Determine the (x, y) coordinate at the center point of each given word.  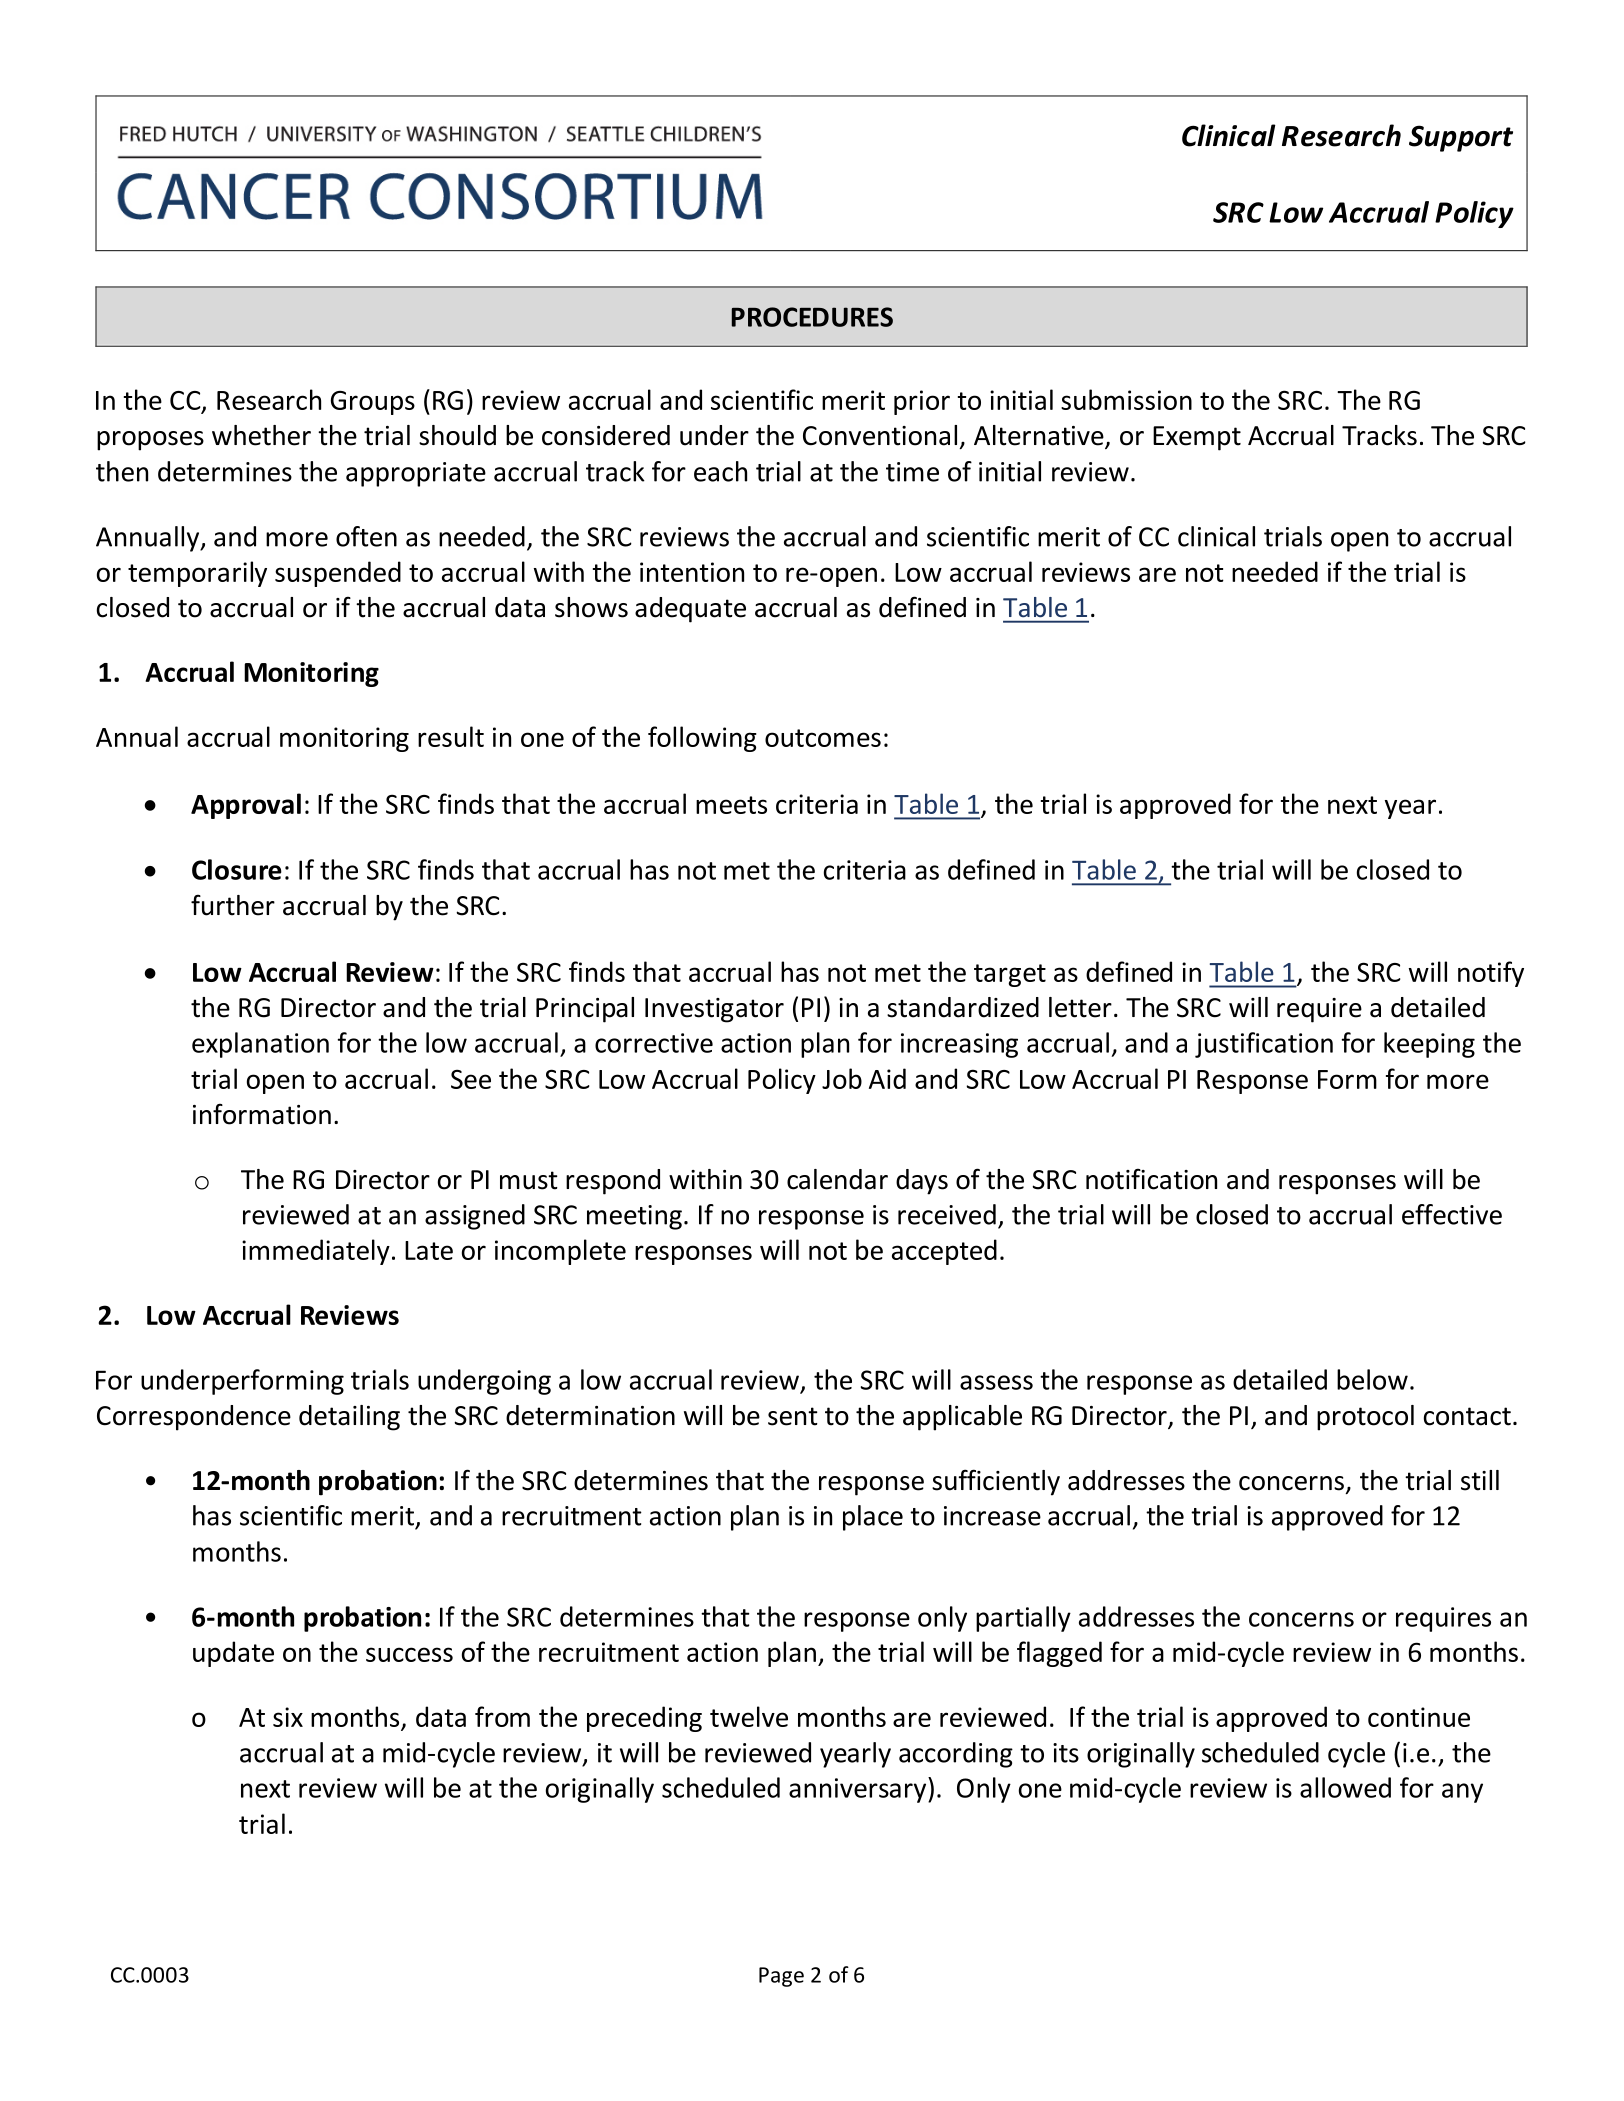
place (873, 1518)
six (288, 1717)
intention (692, 572)
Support (1461, 138)
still (1480, 1480)
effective (1452, 1214)
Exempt (1197, 438)
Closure (237, 869)
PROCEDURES (812, 317)
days (922, 1182)
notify (1491, 974)
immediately (316, 1252)
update (233, 1654)
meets (731, 805)
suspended (338, 574)
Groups (373, 403)
